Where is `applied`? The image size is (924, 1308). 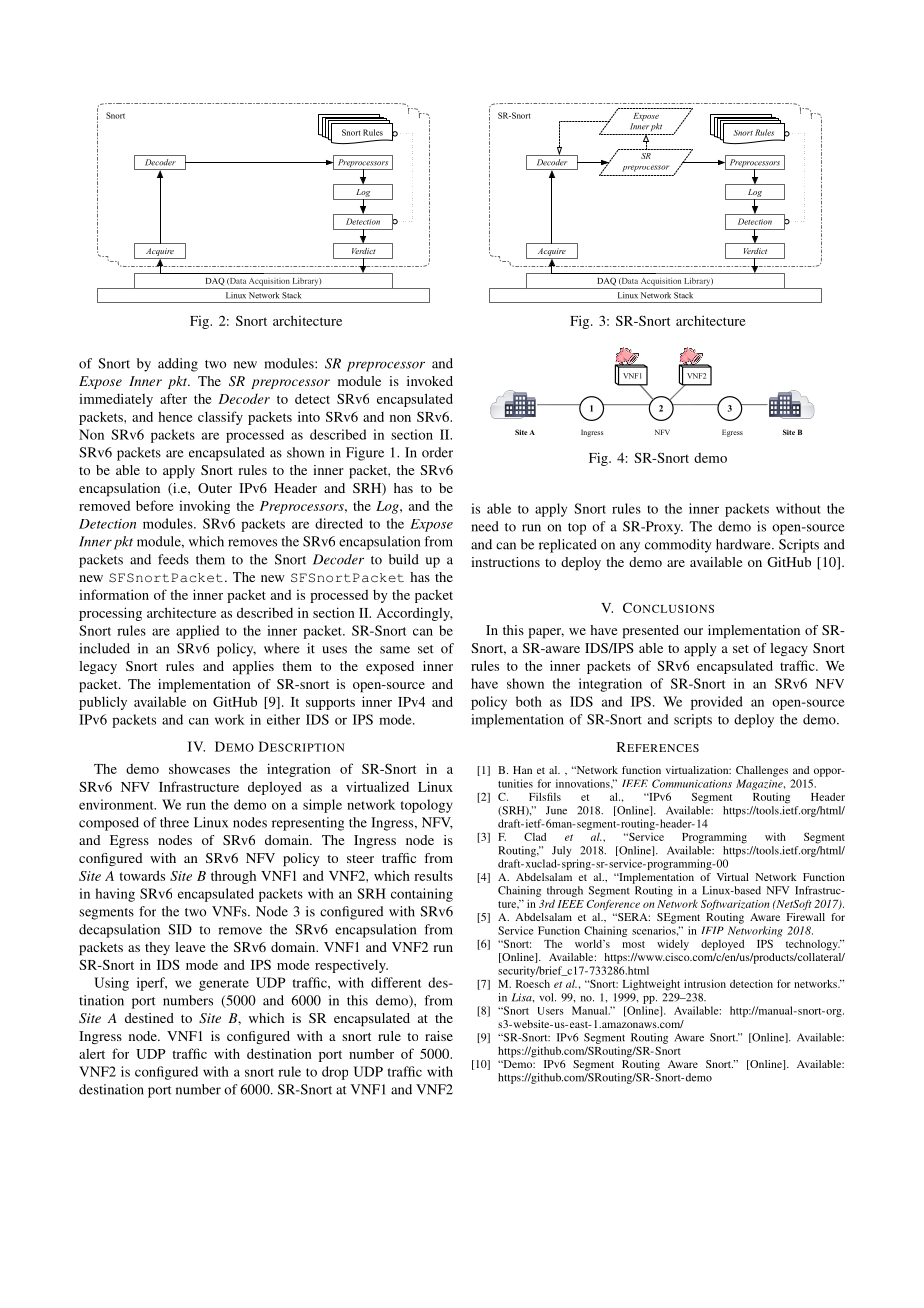
applied is located at coordinates (197, 632).
